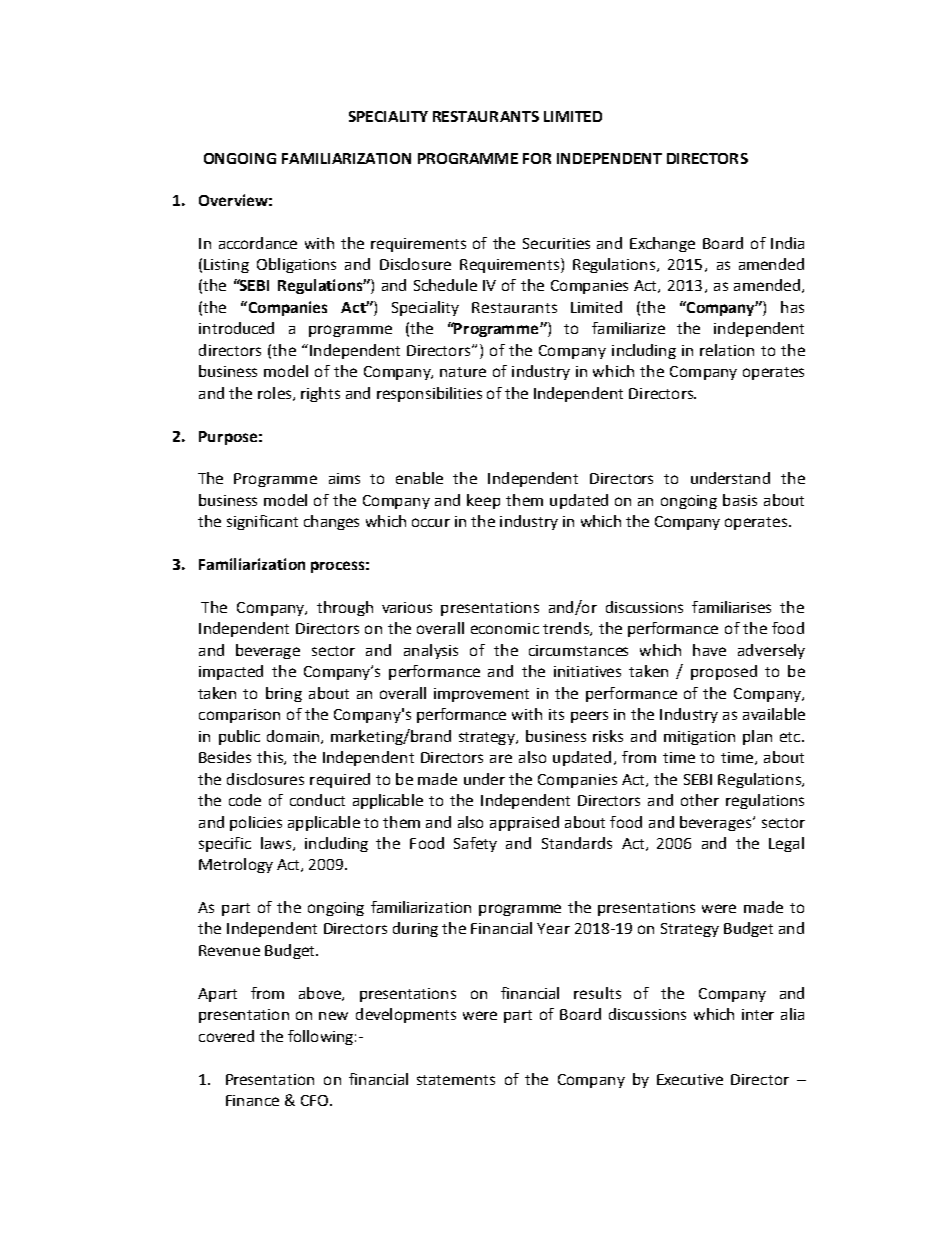 This screenshot has width=952, height=1233. I want to click on Obligations, so click(296, 265).
